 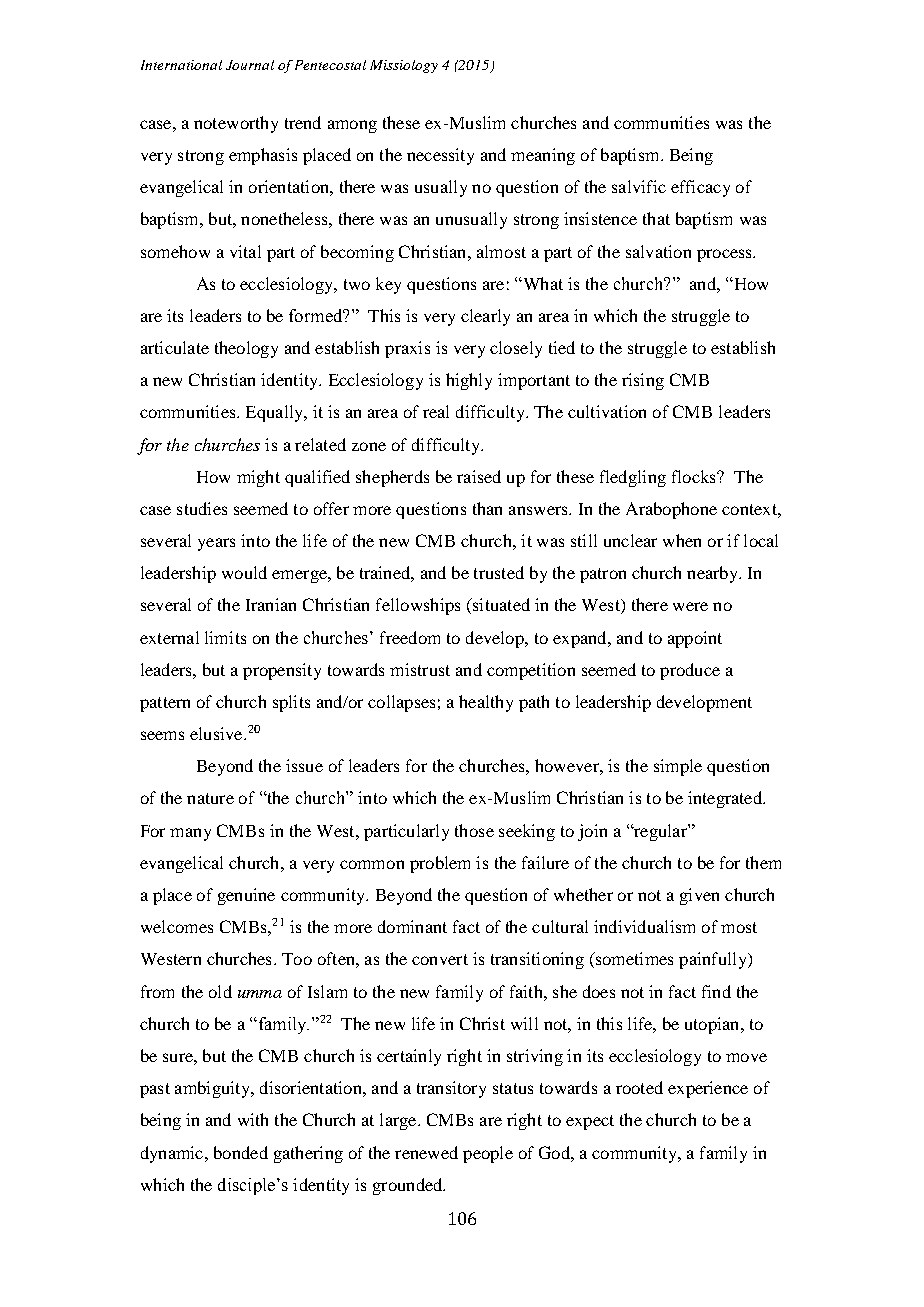 What do you see at coordinates (708, 1089) in the page?
I see `experience` at bounding box center [708, 1089].
